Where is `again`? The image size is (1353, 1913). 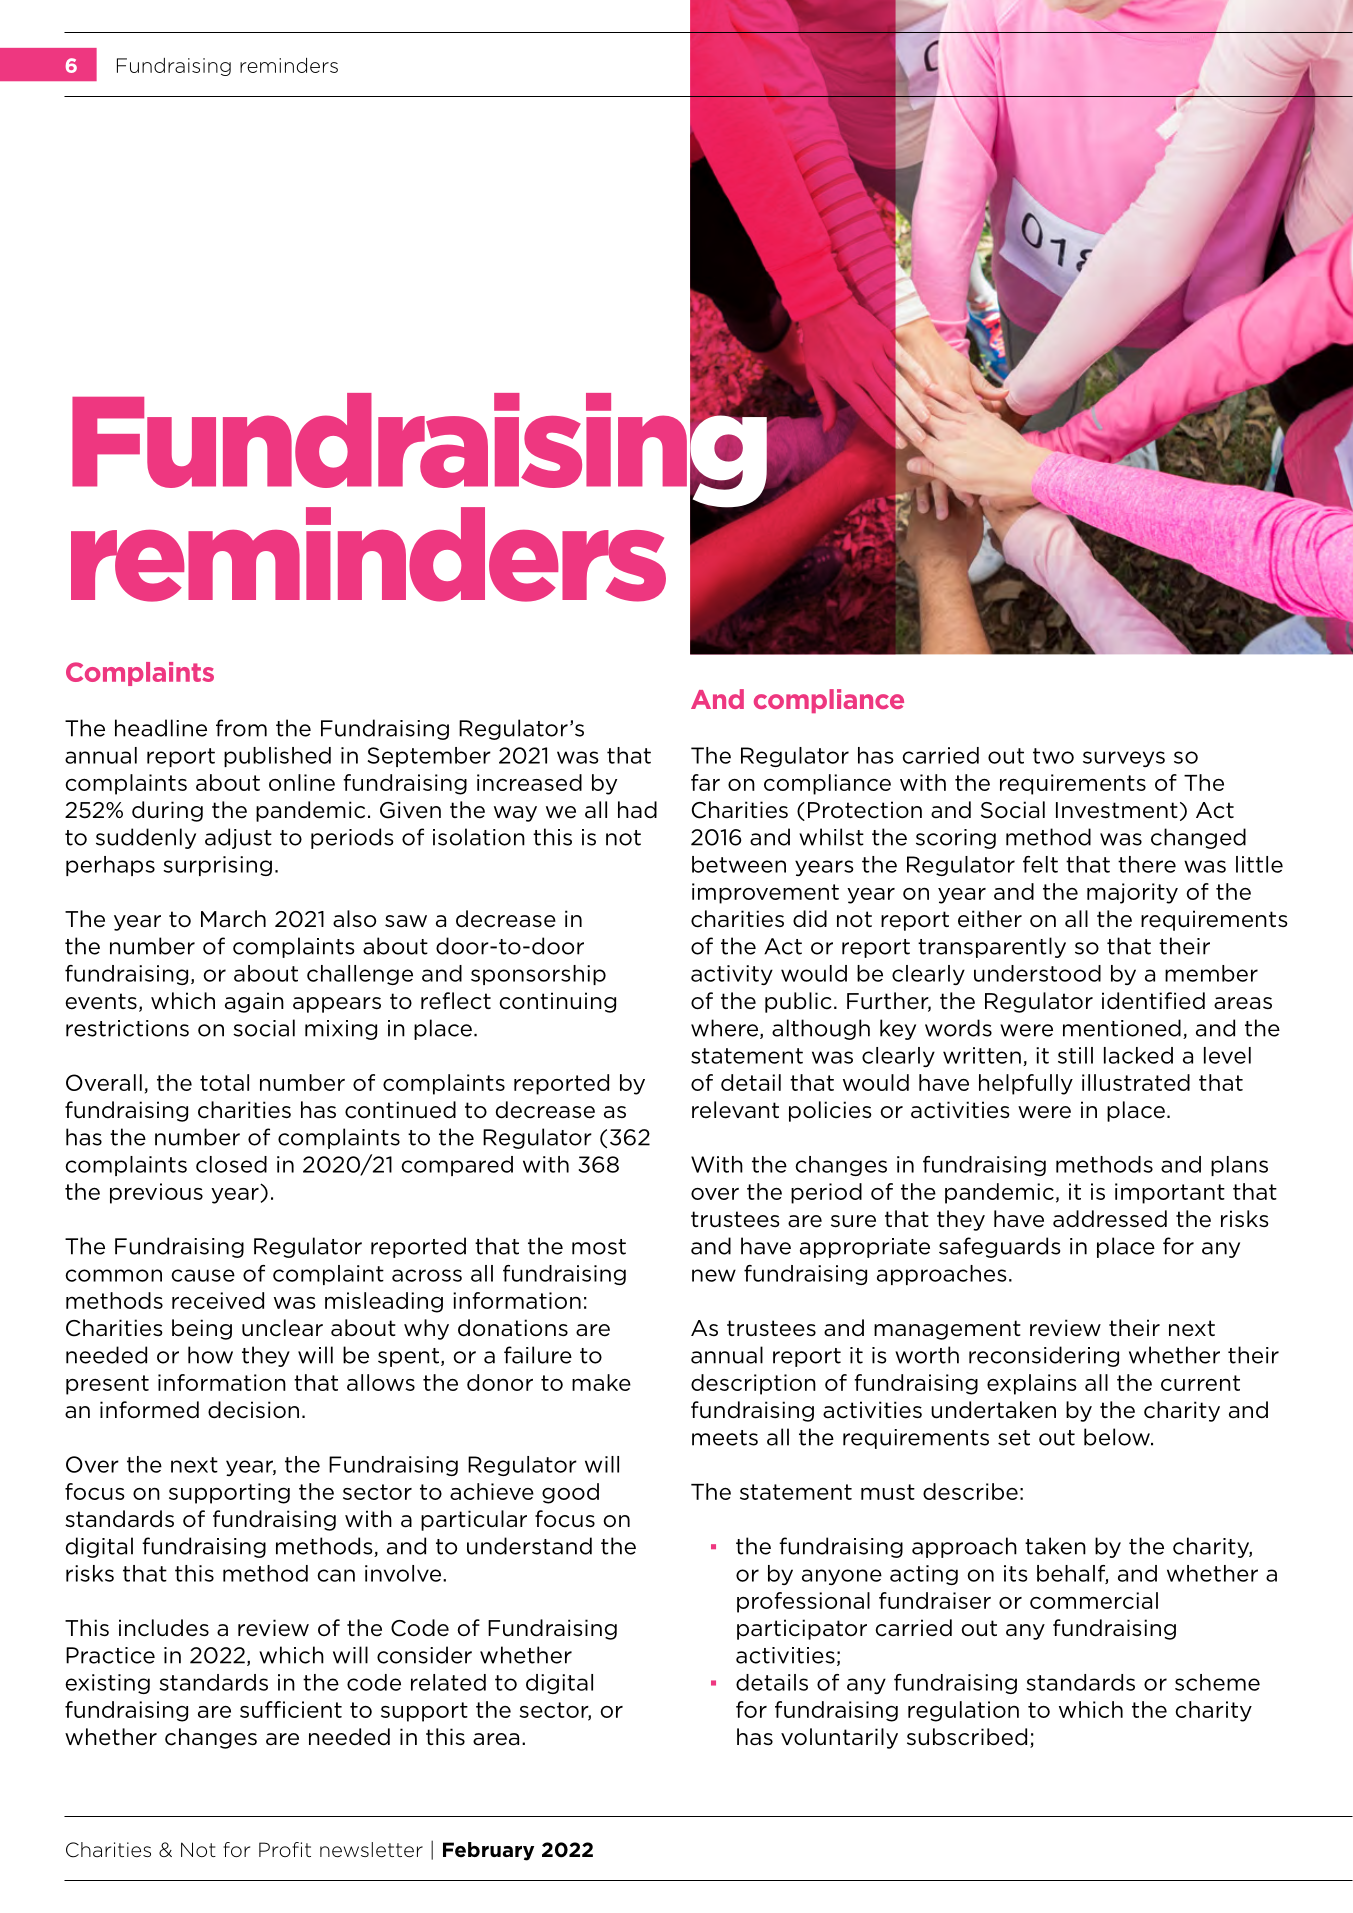 again is located at coordinates (254, 1002).
